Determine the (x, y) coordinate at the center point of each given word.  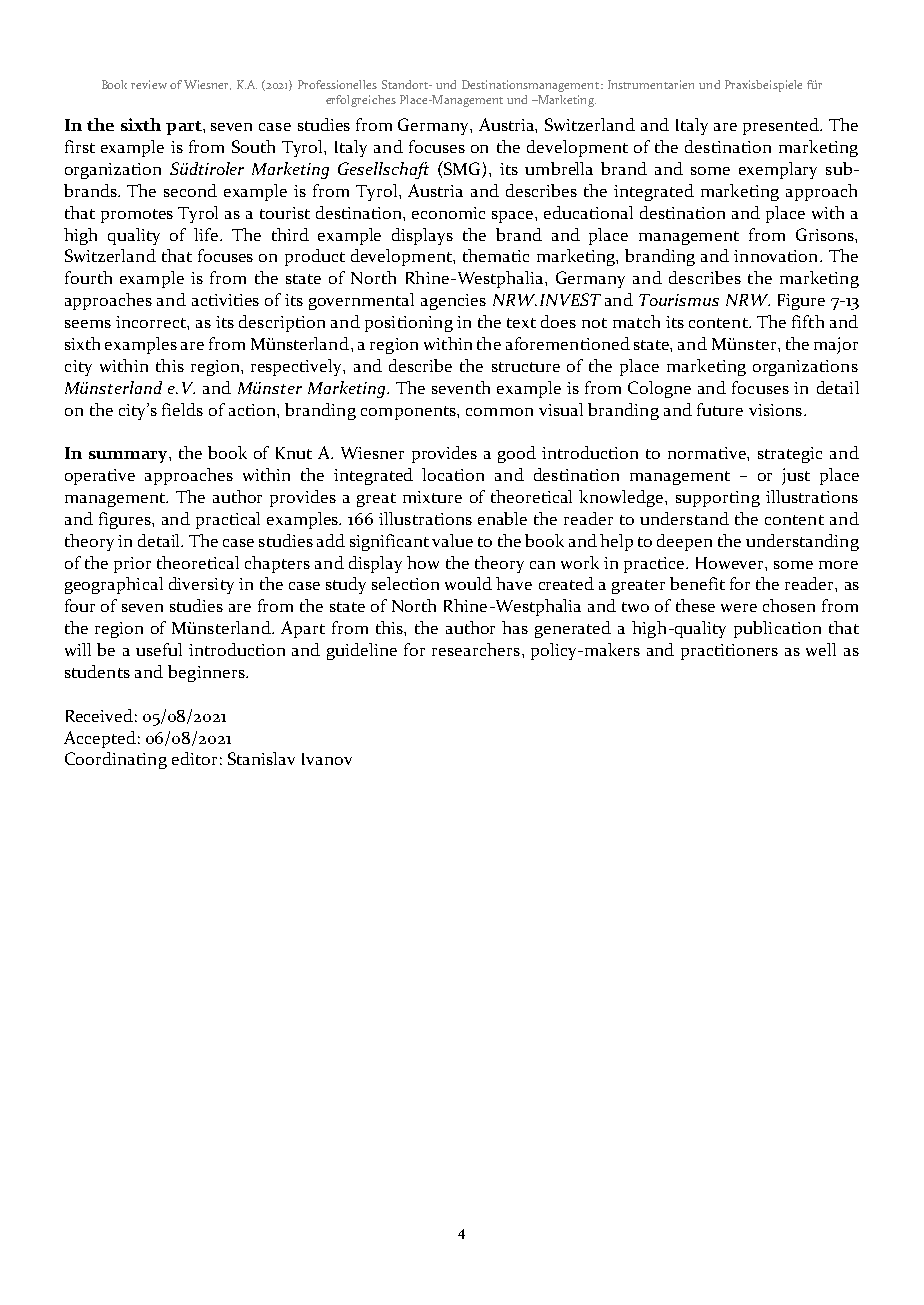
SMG (462, 169)
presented (782, 126)
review (149, 84)
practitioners (729, 652)
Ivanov (327, 759)
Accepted (100, 739)
